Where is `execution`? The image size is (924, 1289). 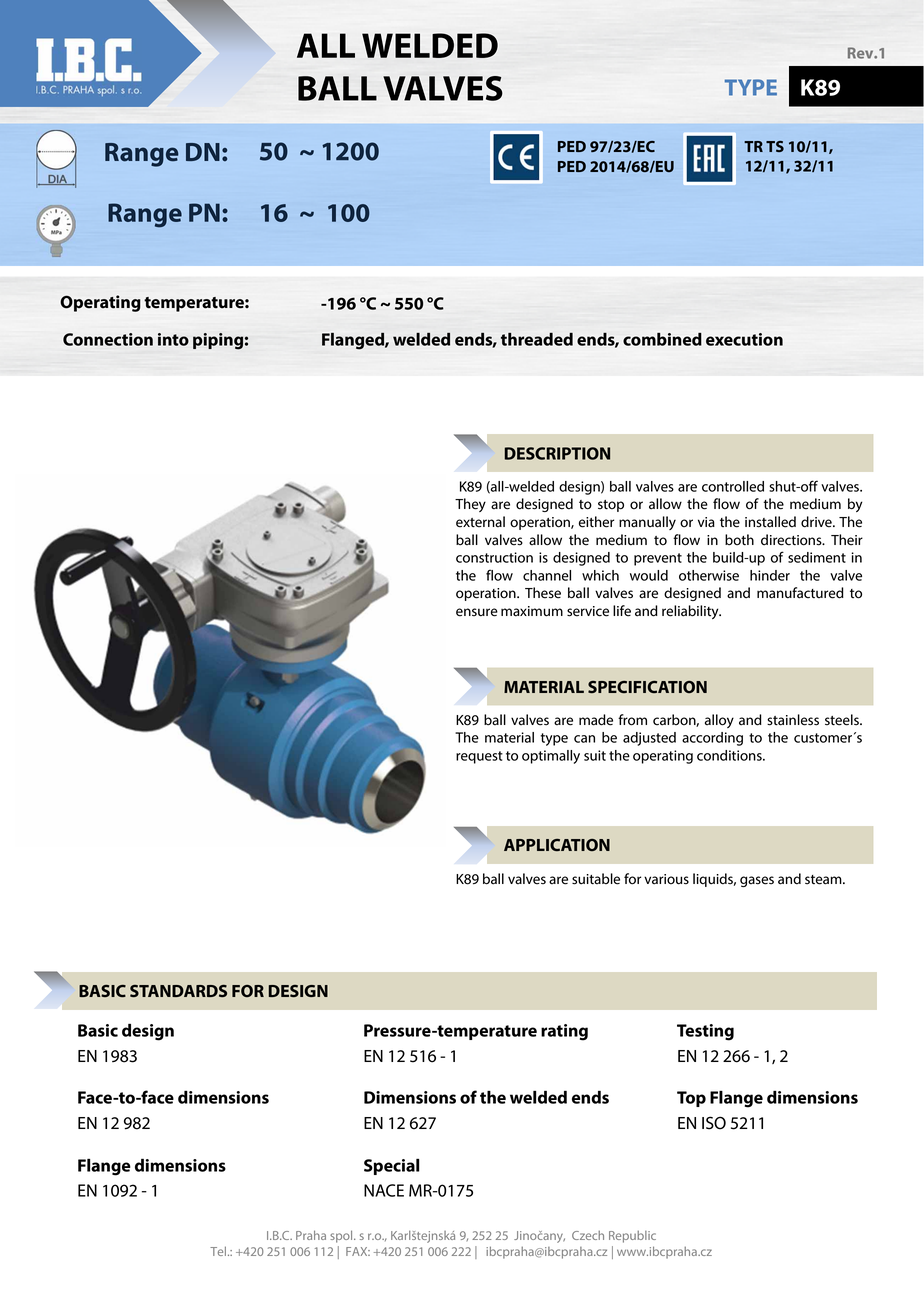 execution is located at coordinates (744, 339).
